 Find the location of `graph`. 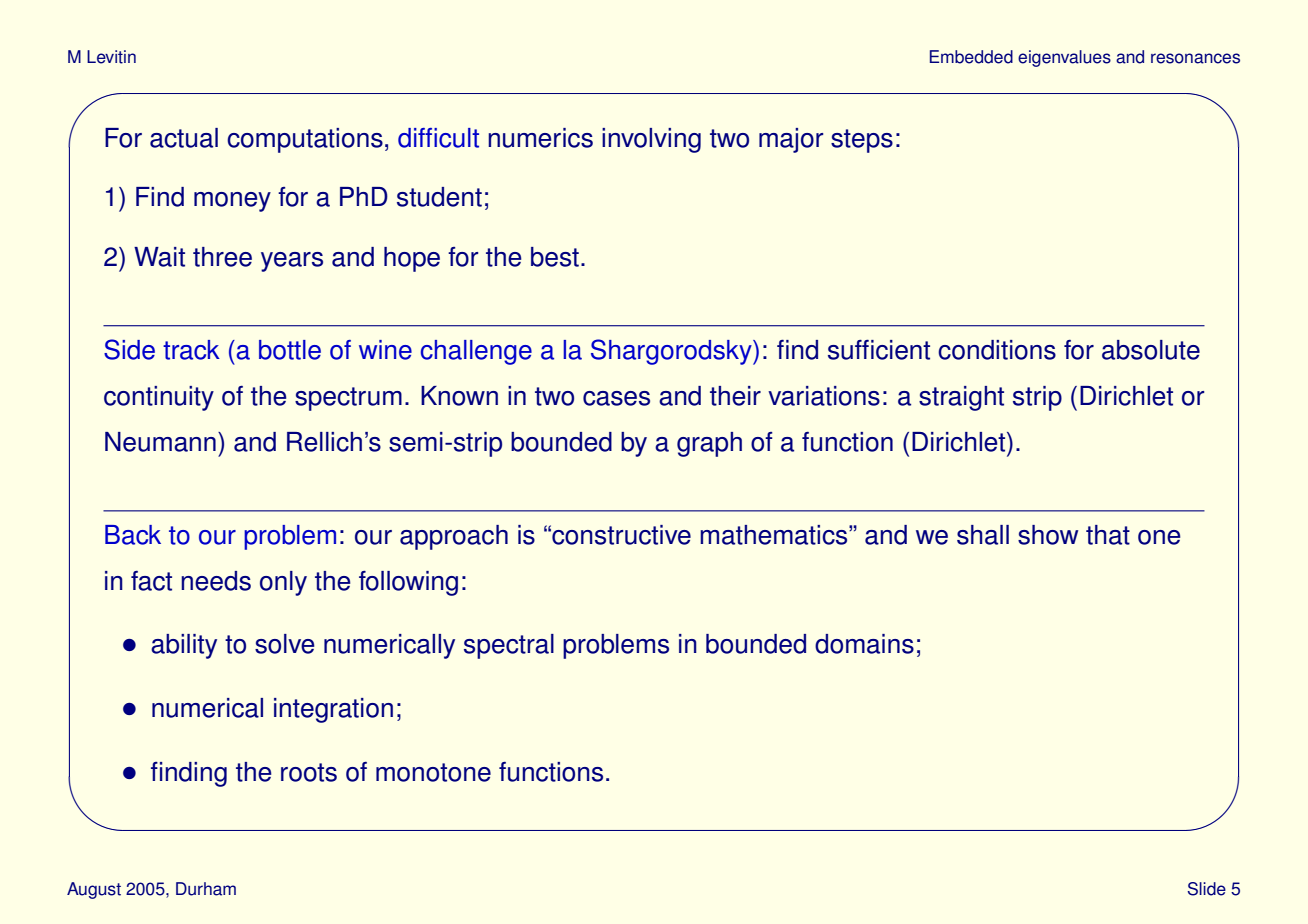

graph is located at coordinates (709, 444).
